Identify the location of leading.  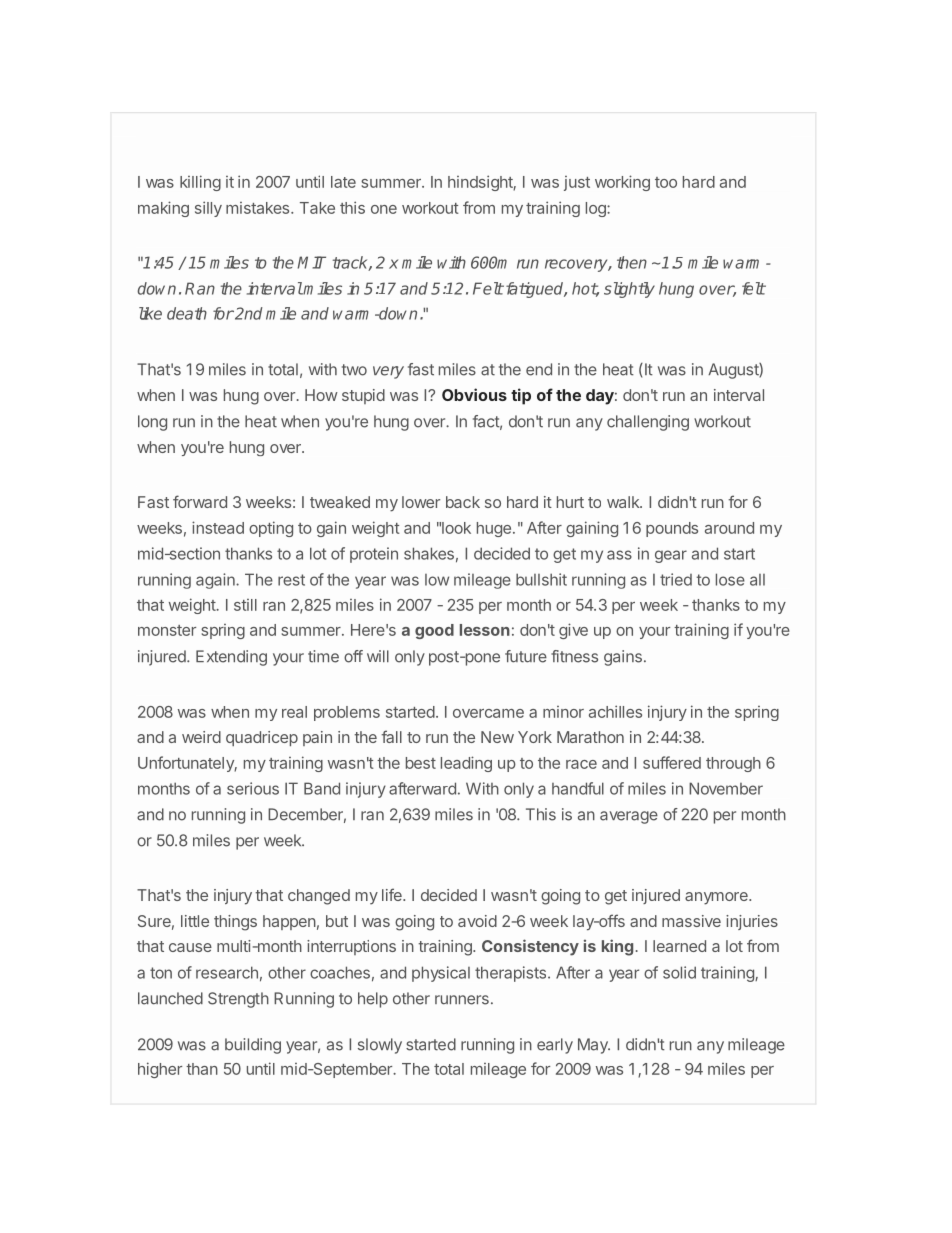
(466, 764).
